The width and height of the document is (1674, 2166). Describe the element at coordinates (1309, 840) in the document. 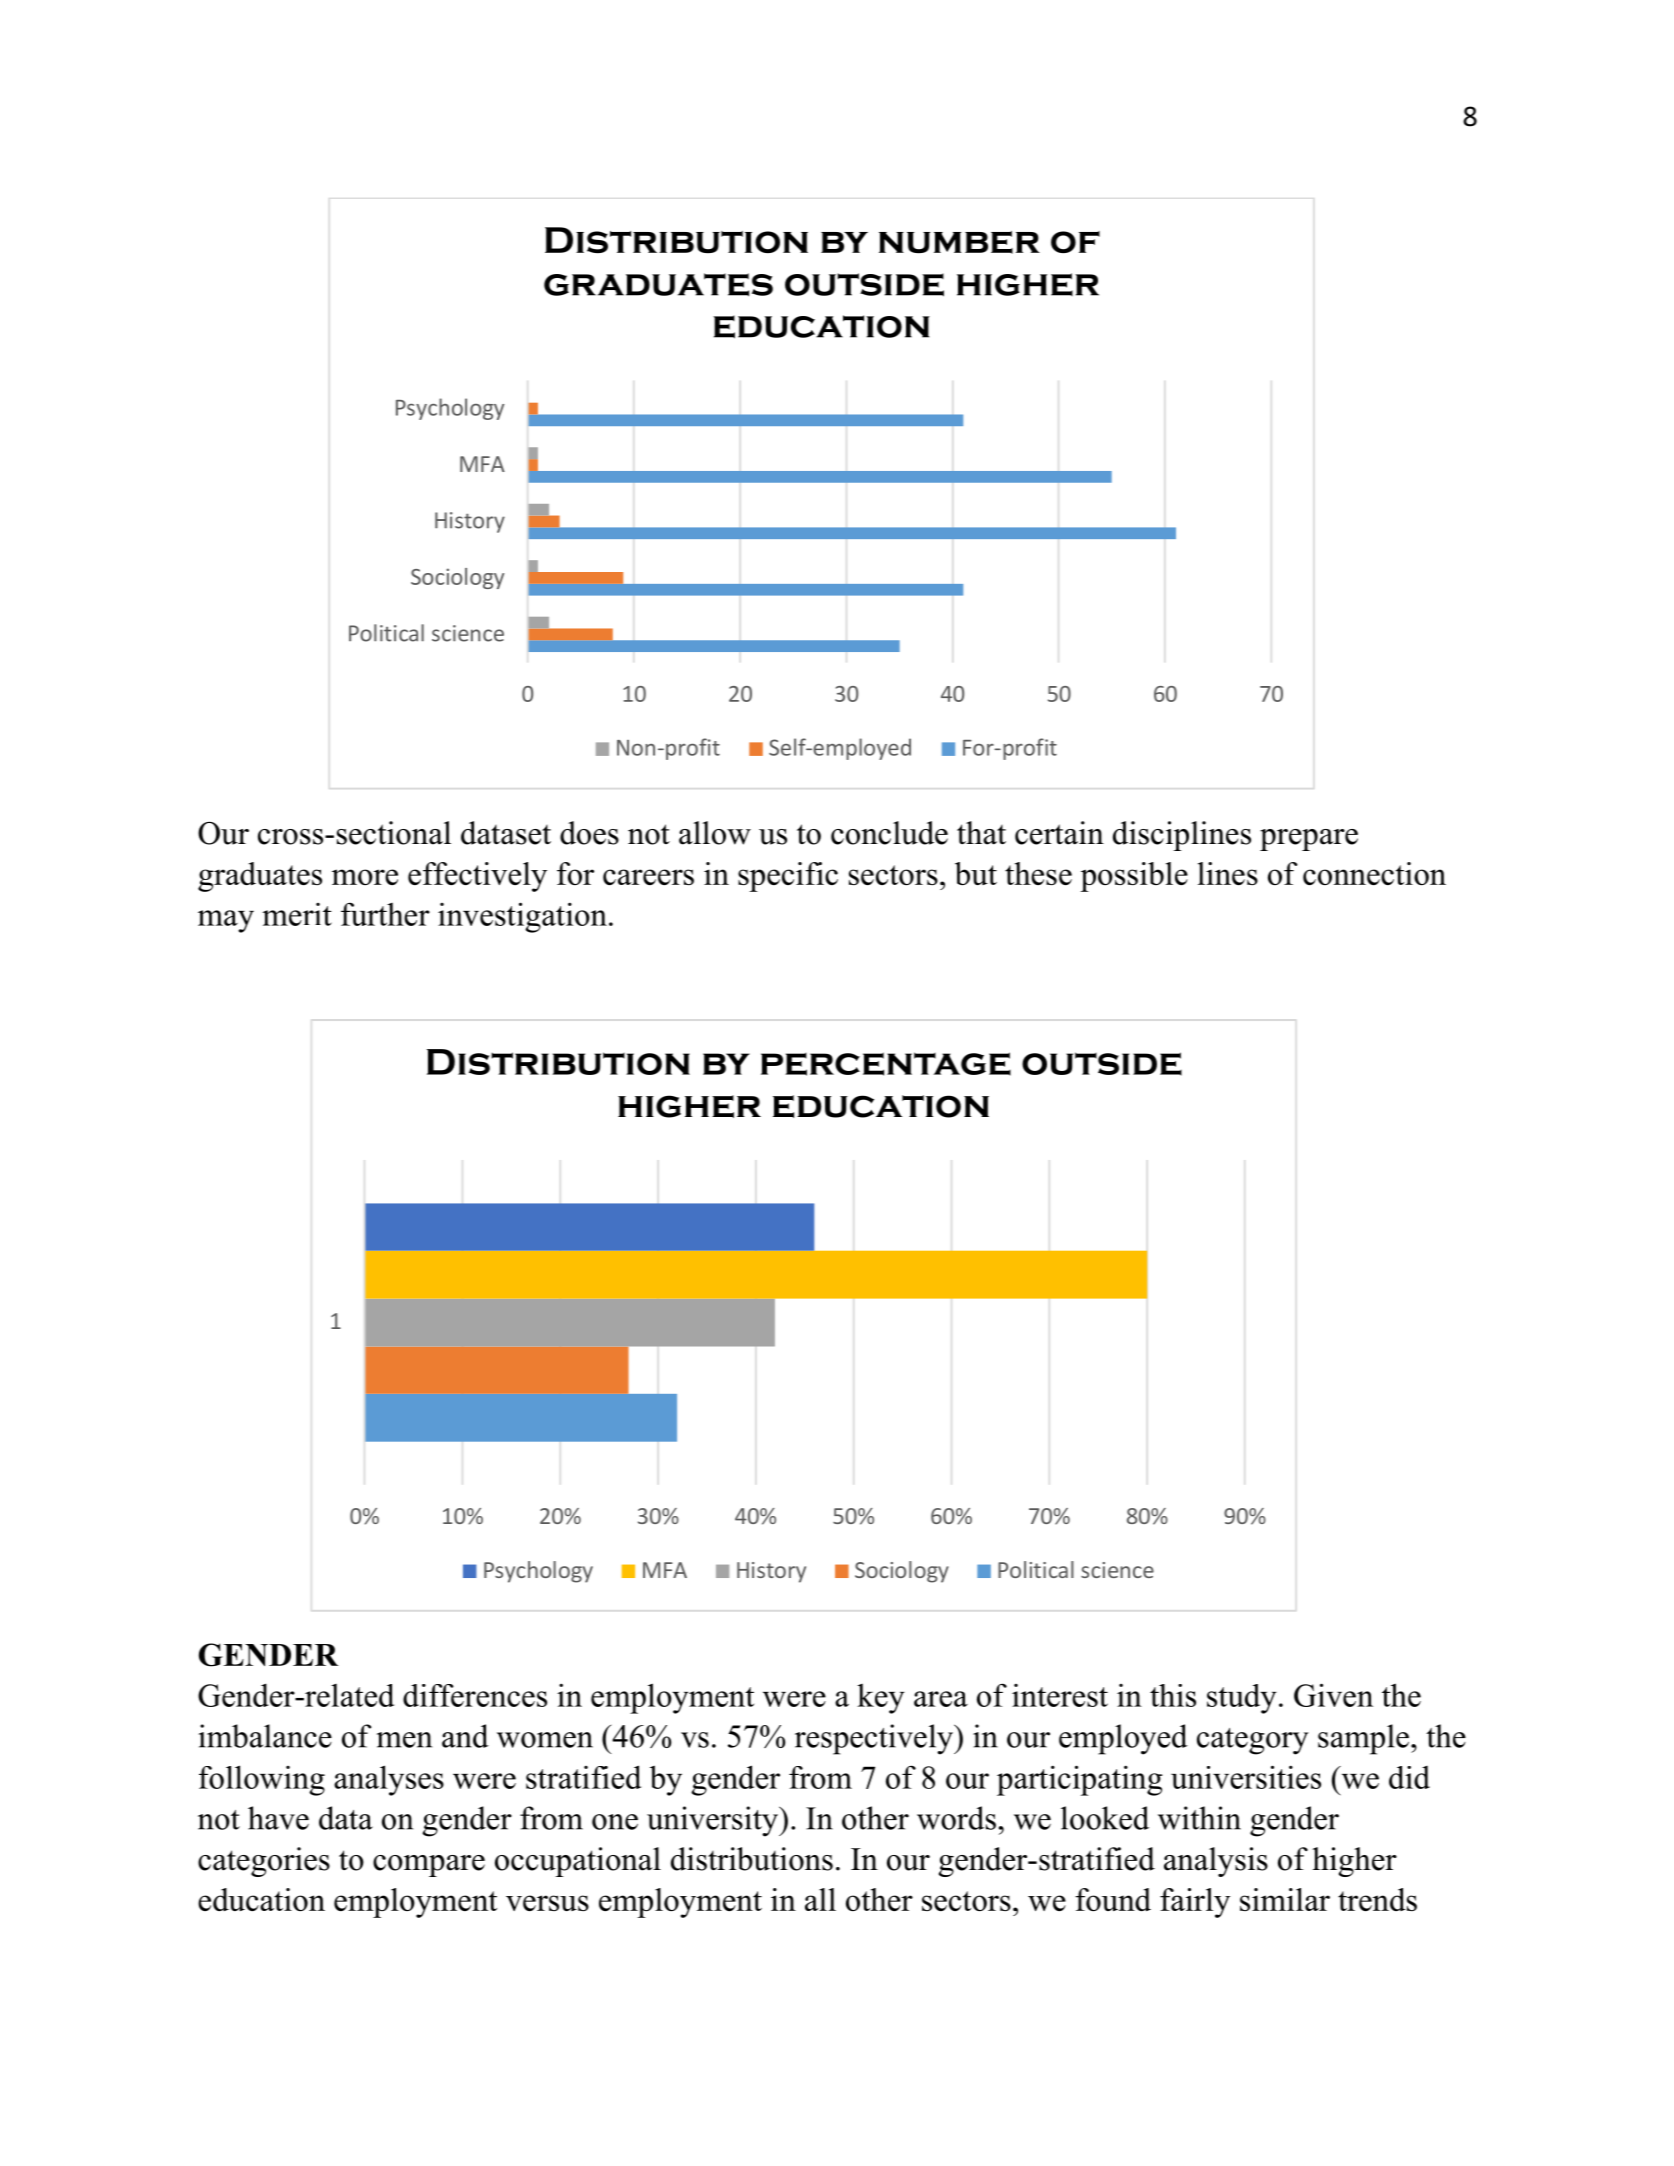

I see `prepare` at that location.
